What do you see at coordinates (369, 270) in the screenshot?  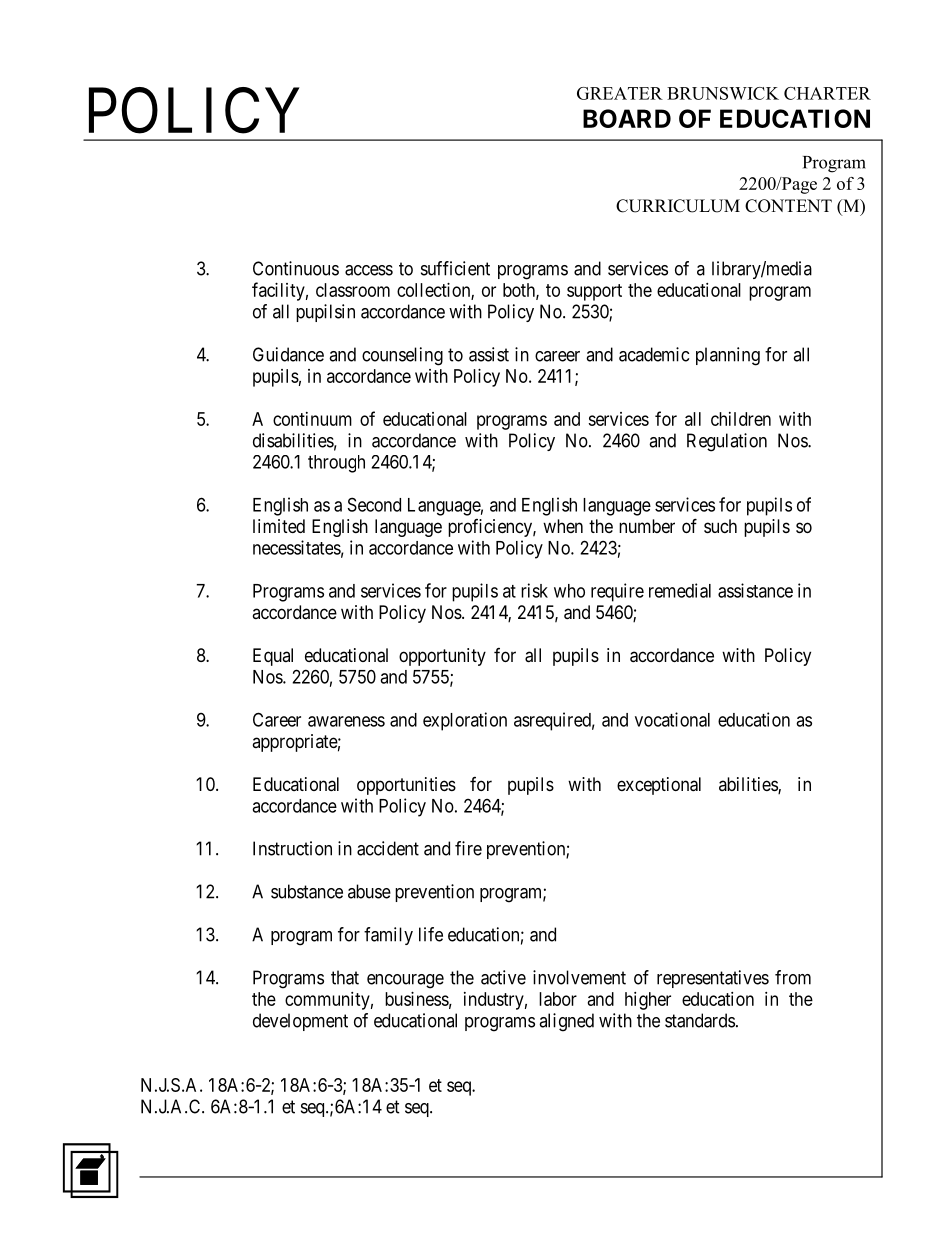 I see `access` at bounding box center [369, 270].
